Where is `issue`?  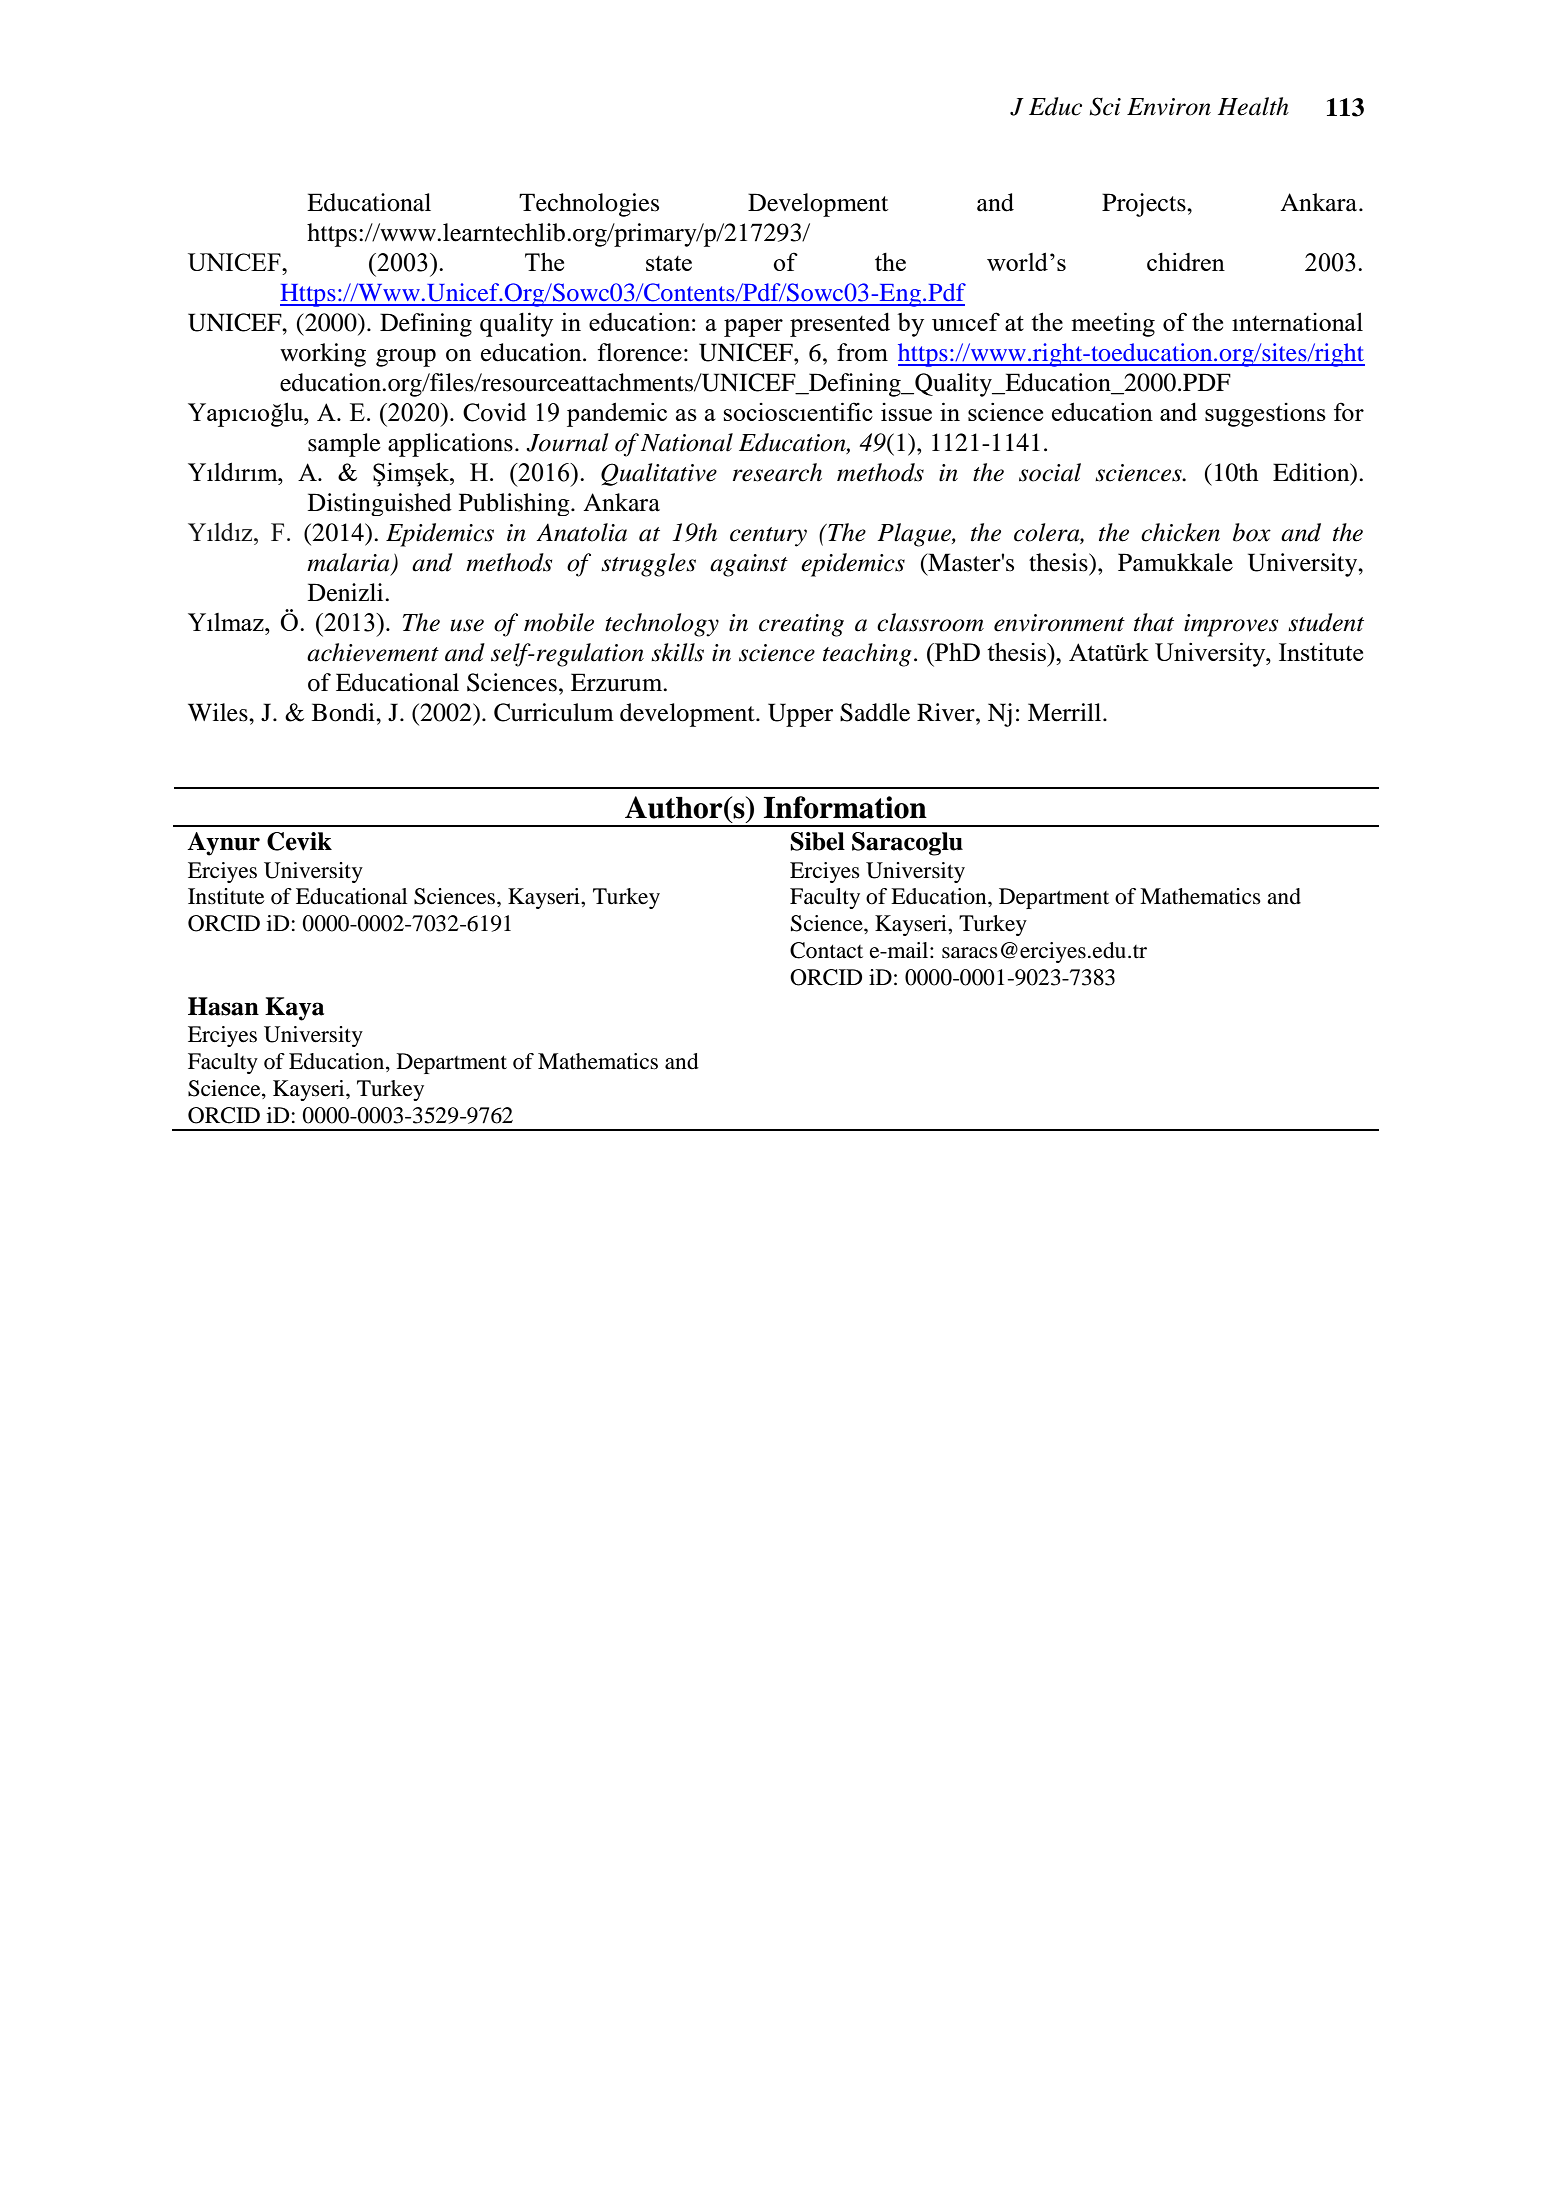 issue is located at coordinates (906, 412).
